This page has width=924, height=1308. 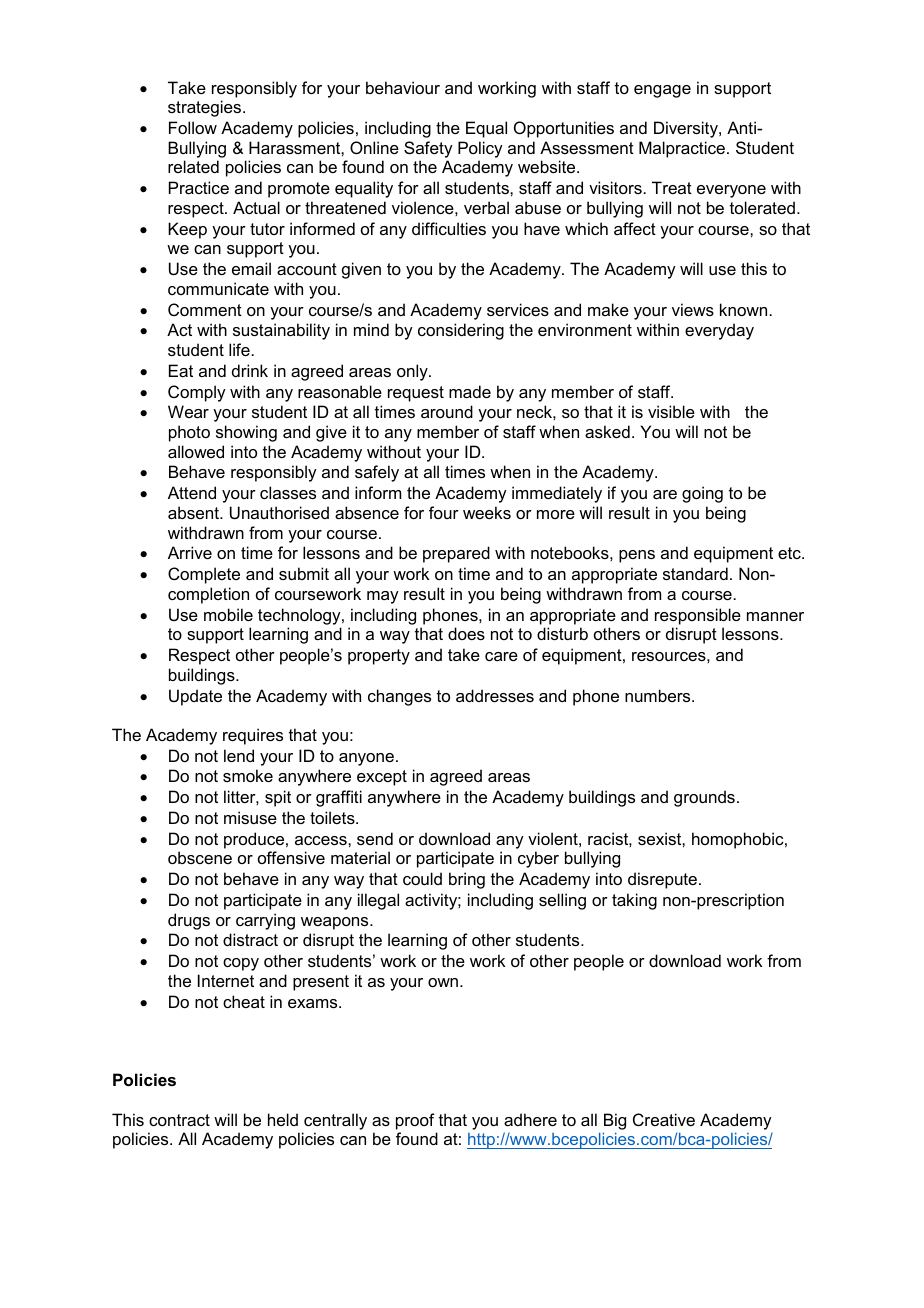 I want to click on disrepute, so click(x=664, y=880).
